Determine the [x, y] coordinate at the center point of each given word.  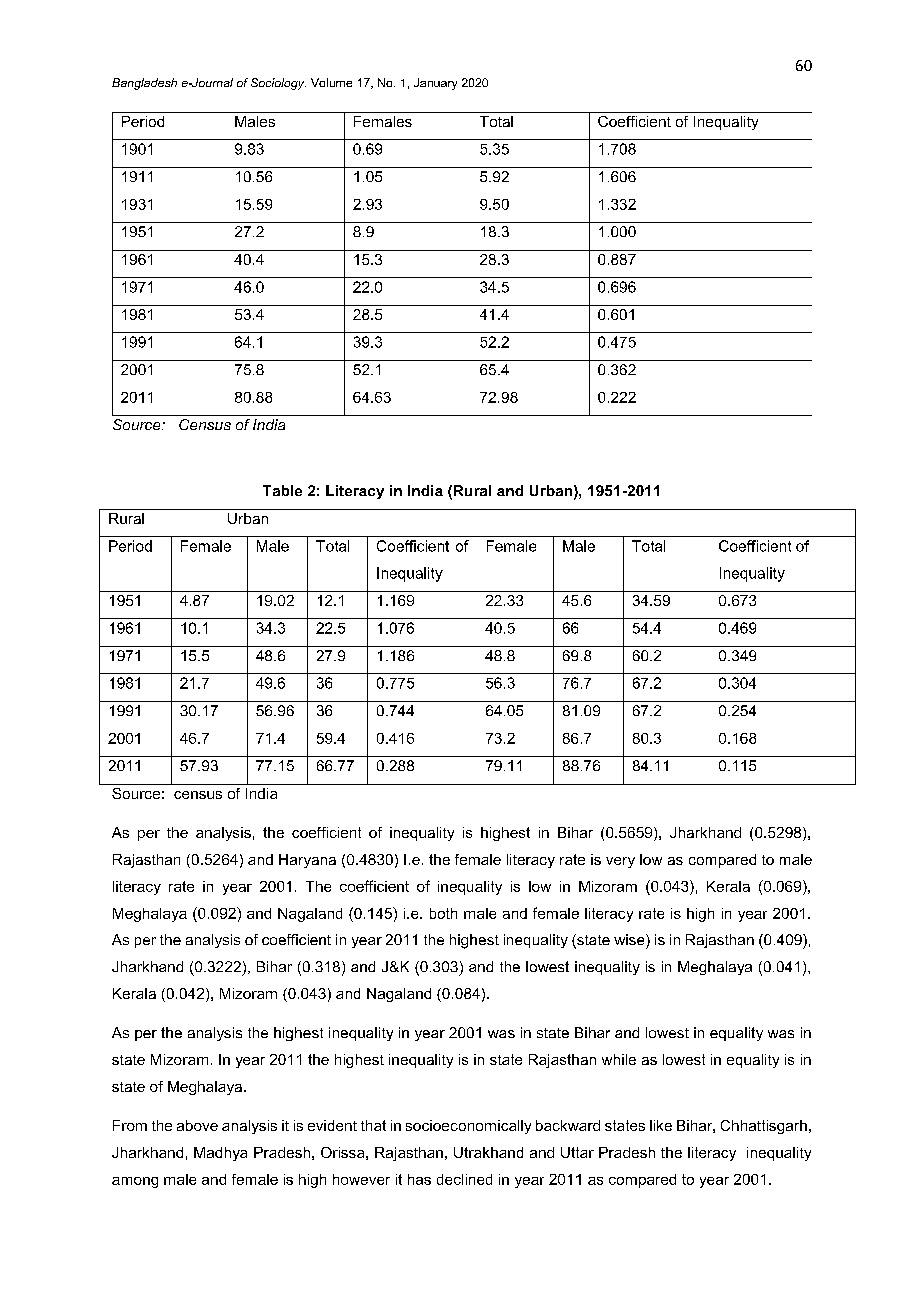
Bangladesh [144, 84]
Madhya [220, 1154]
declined [464, 1179]
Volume [331, 82]
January [435, 84]
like [661, 1125]
